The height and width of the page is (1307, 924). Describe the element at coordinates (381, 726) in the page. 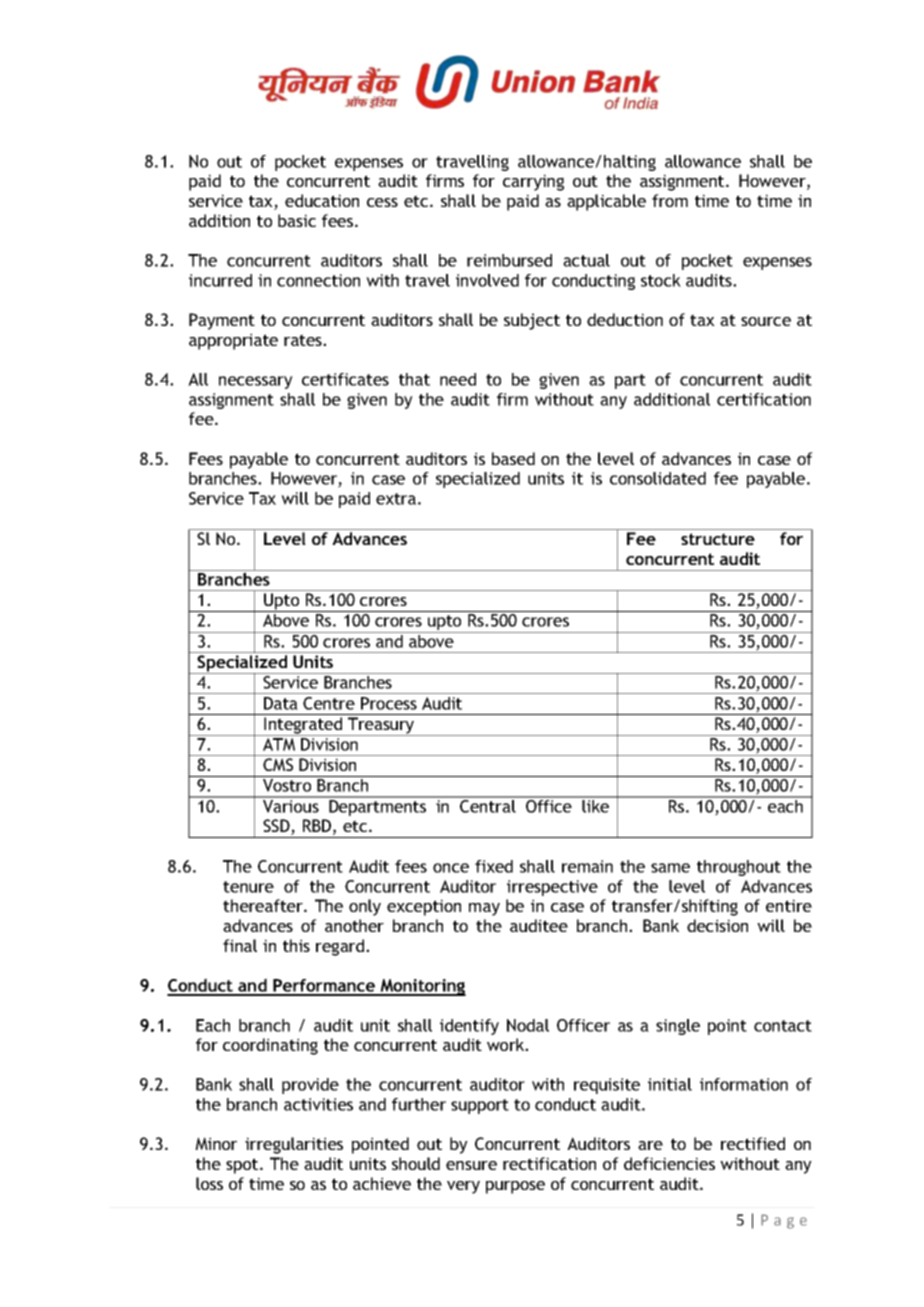

I see `Treasury` at that location.
